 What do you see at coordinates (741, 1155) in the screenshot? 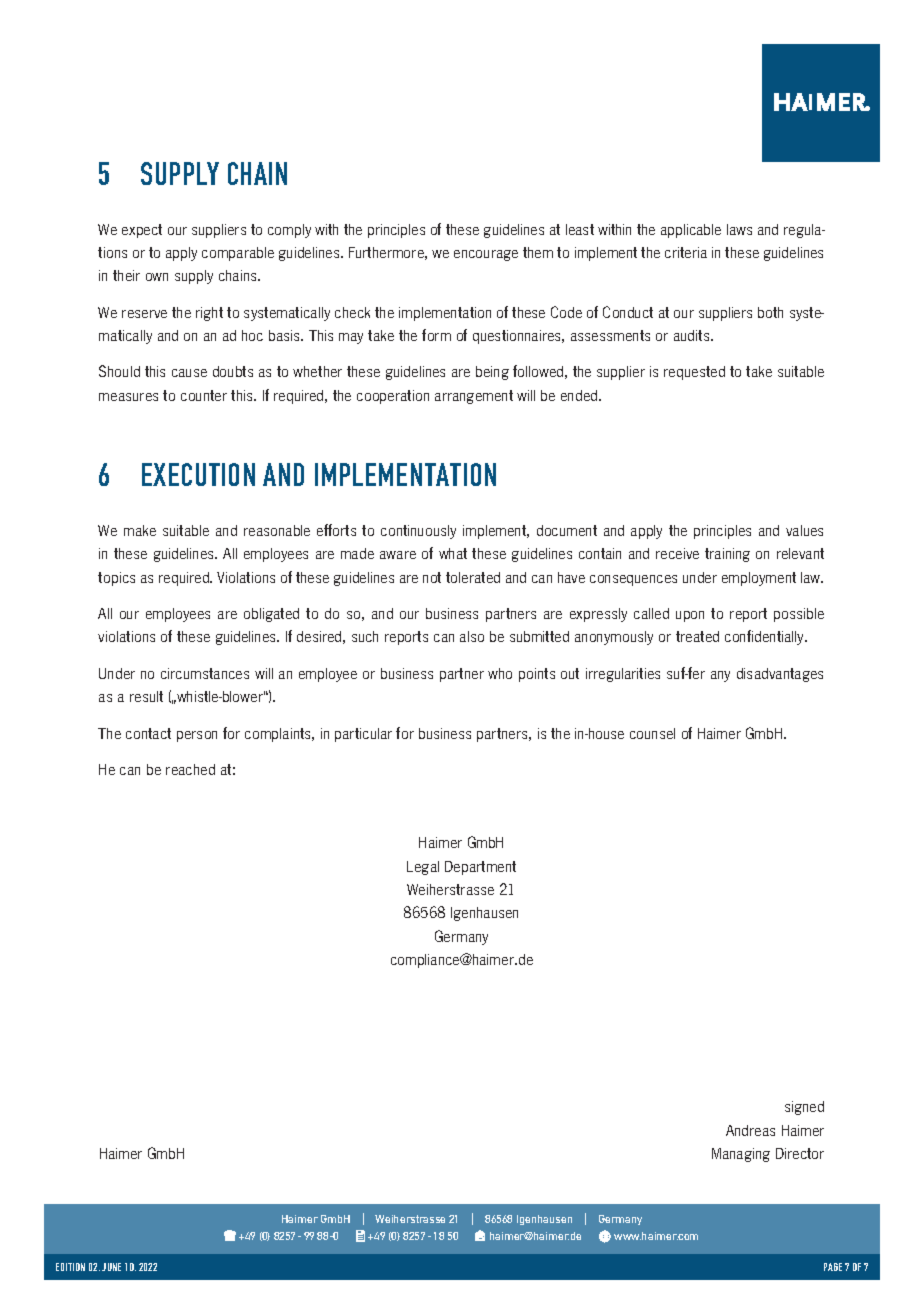
I see `Managing` at bounding box center [741, 1155].
